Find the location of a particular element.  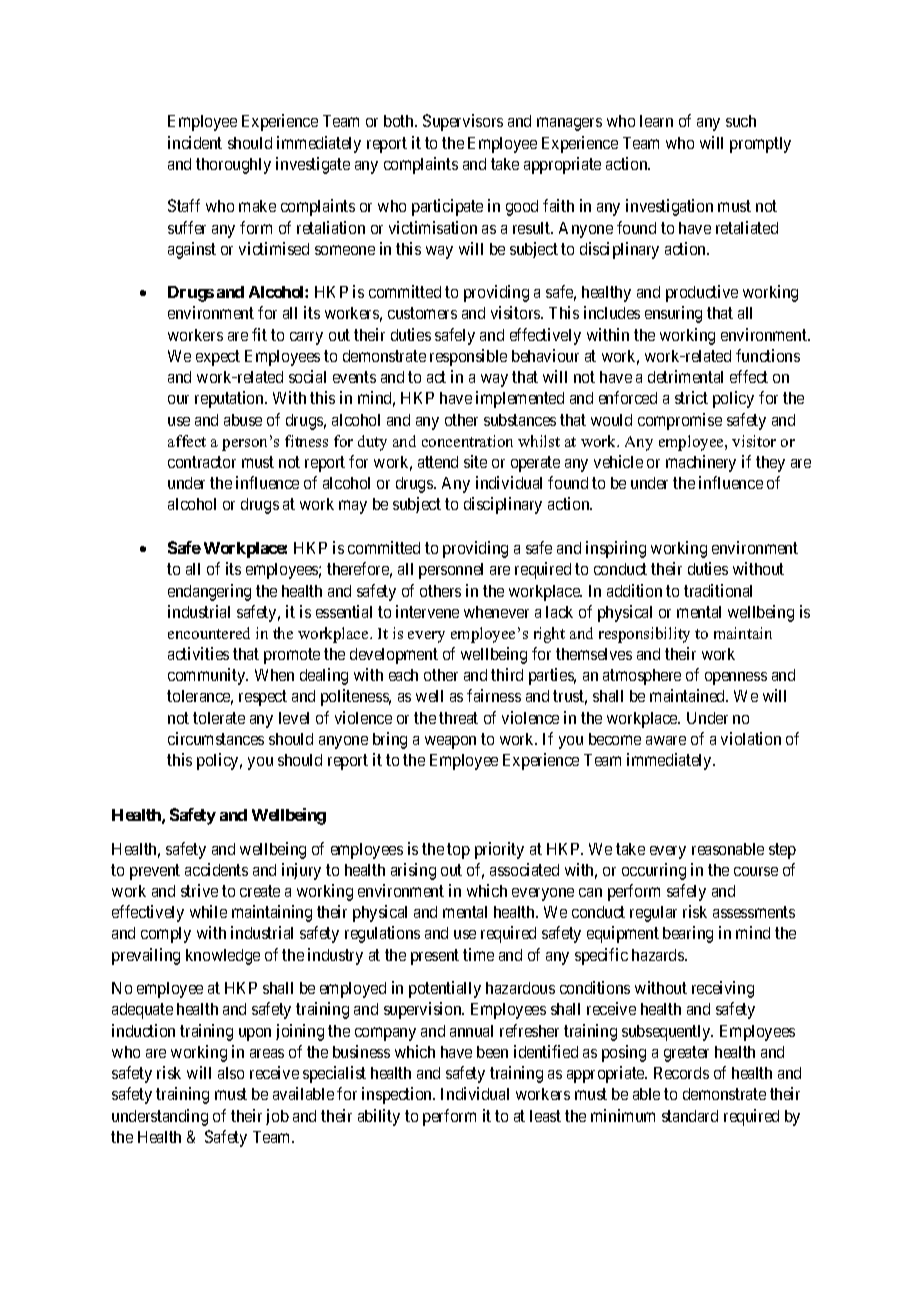

traditional is located at coordinates (718, 590).
